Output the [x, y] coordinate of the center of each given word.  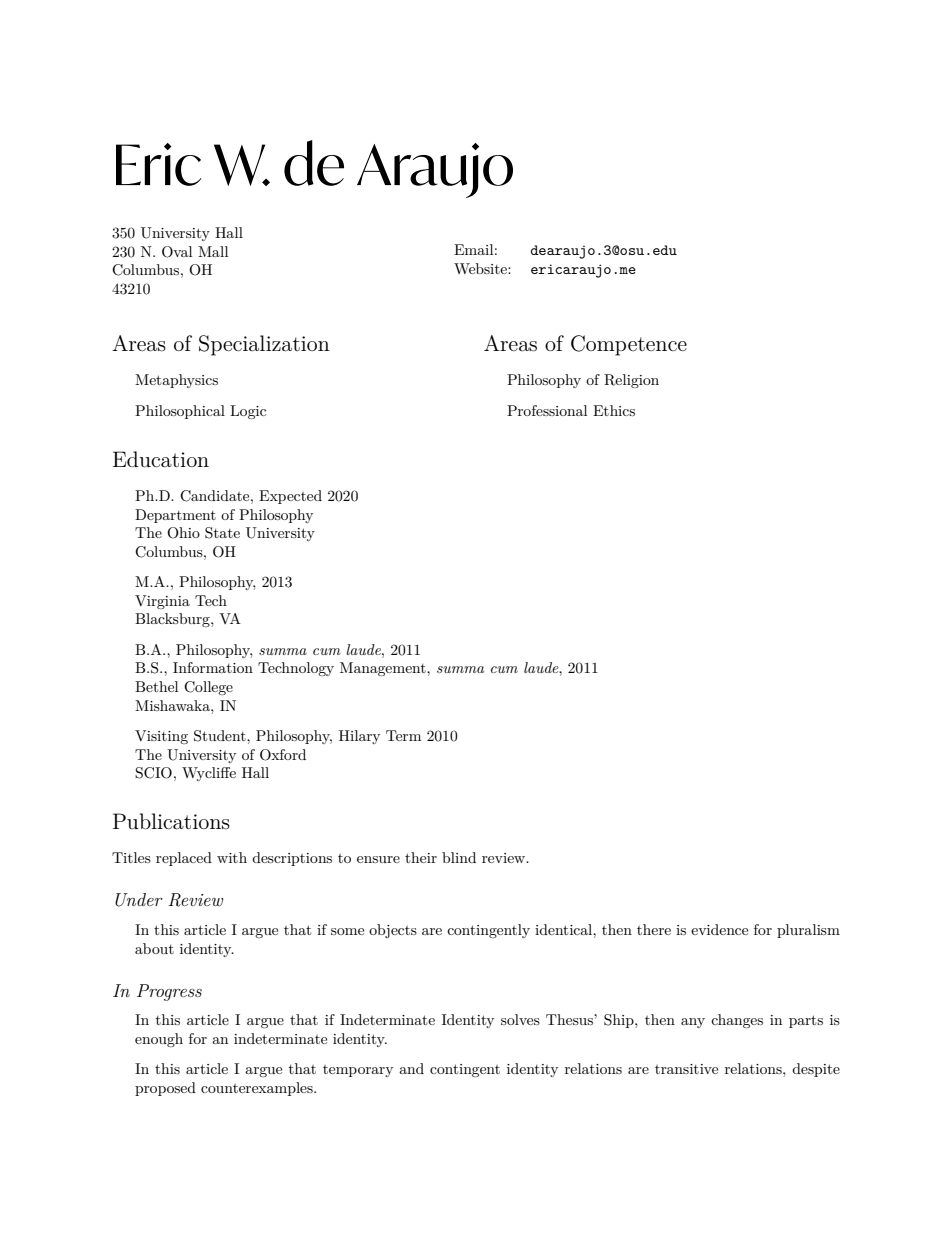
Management [384, 669]
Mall [213, 251]
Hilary [359, 737]
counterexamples [258, 1089]
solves [520, 1019]
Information [213, 667]
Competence [629, 345]
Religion [631, 381]
